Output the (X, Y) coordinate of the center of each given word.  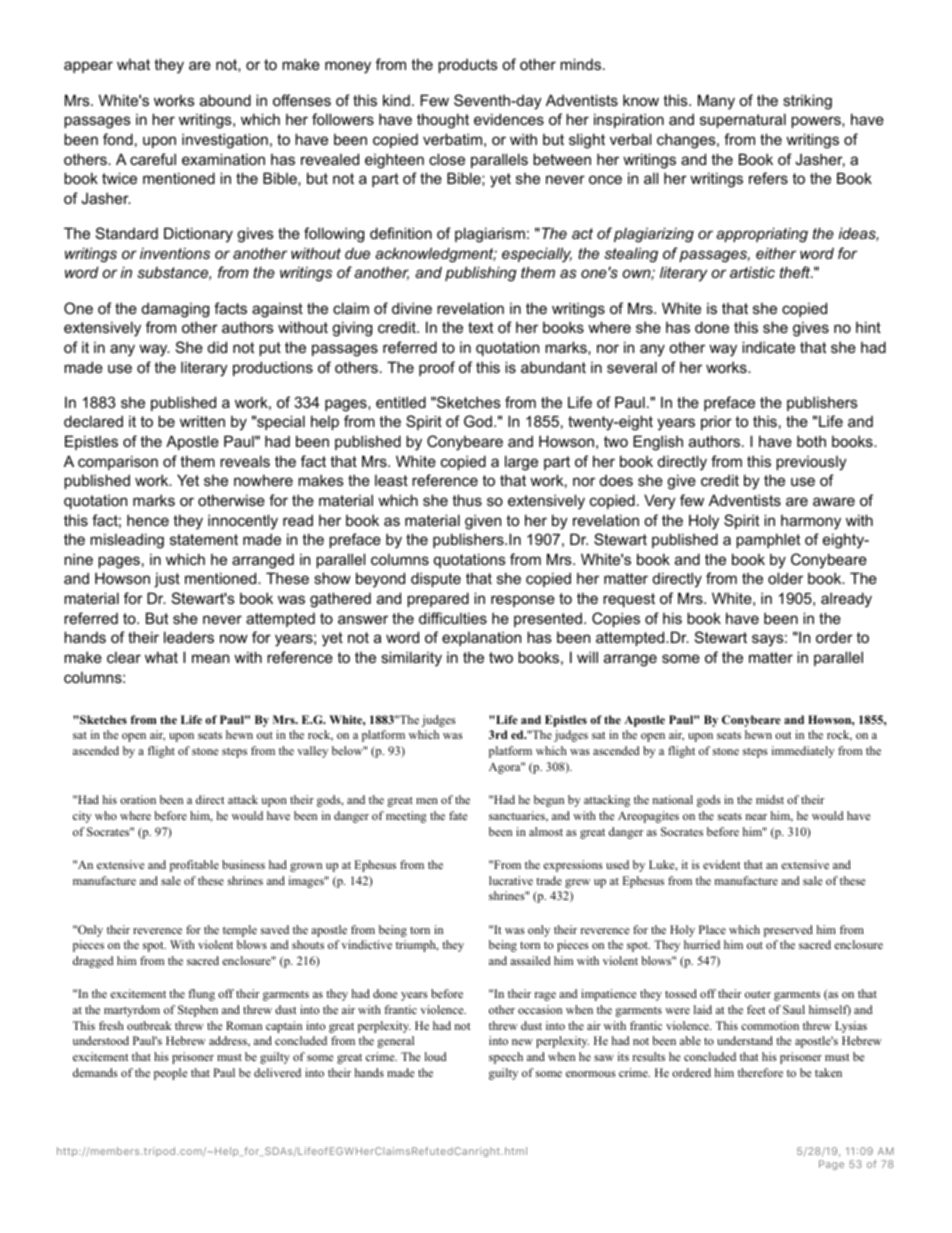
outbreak (149, 1025)
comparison (118, 462)
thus (467, 500)
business (243, 864)
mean (210, 658)
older (785, 578)
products (468, 65)
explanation (481, 639)
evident (721, 864)
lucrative (511, 880)
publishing (481, 274)
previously (811, 463)
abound (225, 100)
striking (807, 102)
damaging (175, 310)
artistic (752, 272)
